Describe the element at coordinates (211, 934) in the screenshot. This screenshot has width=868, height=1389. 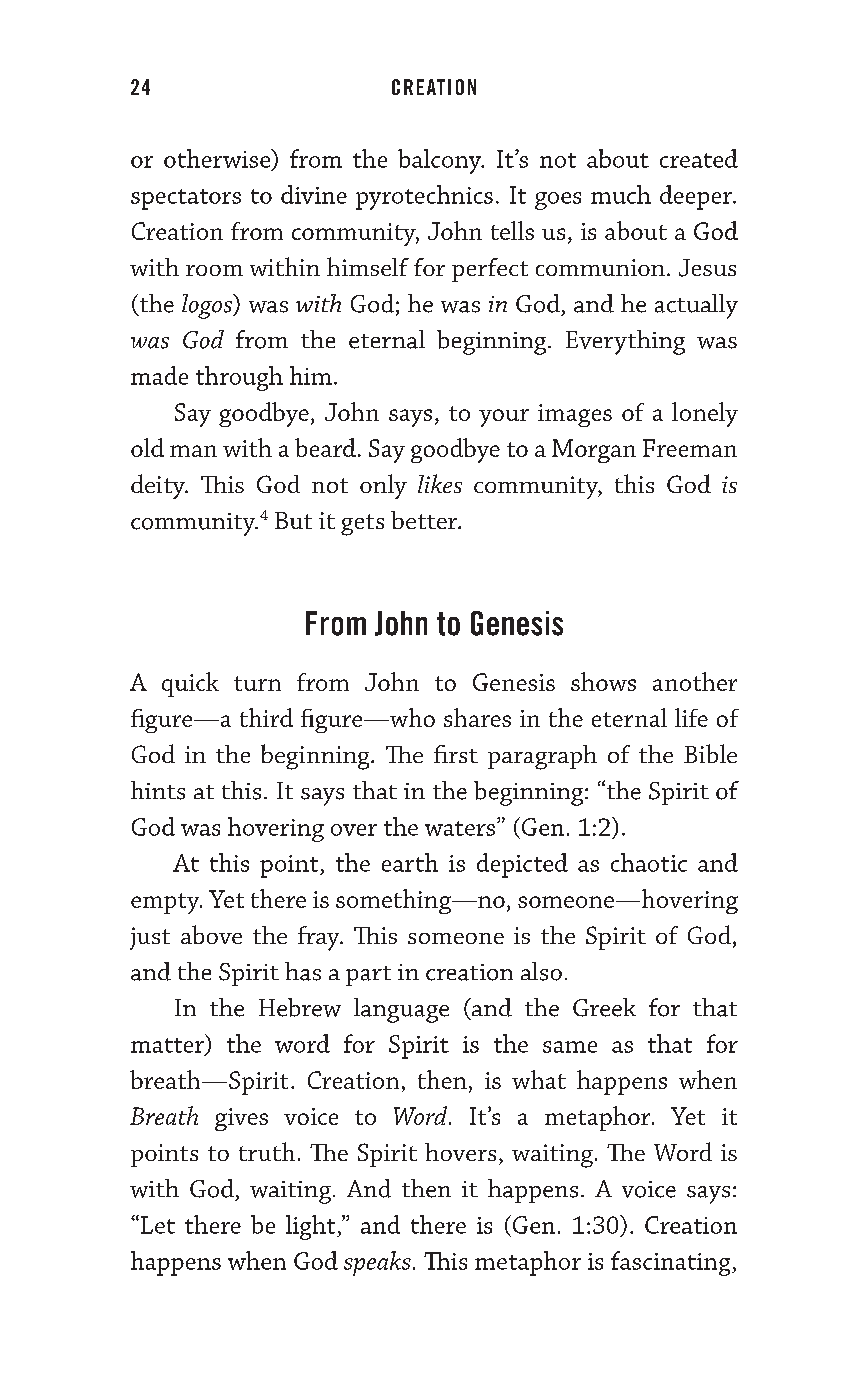
I see `above` at that location.
